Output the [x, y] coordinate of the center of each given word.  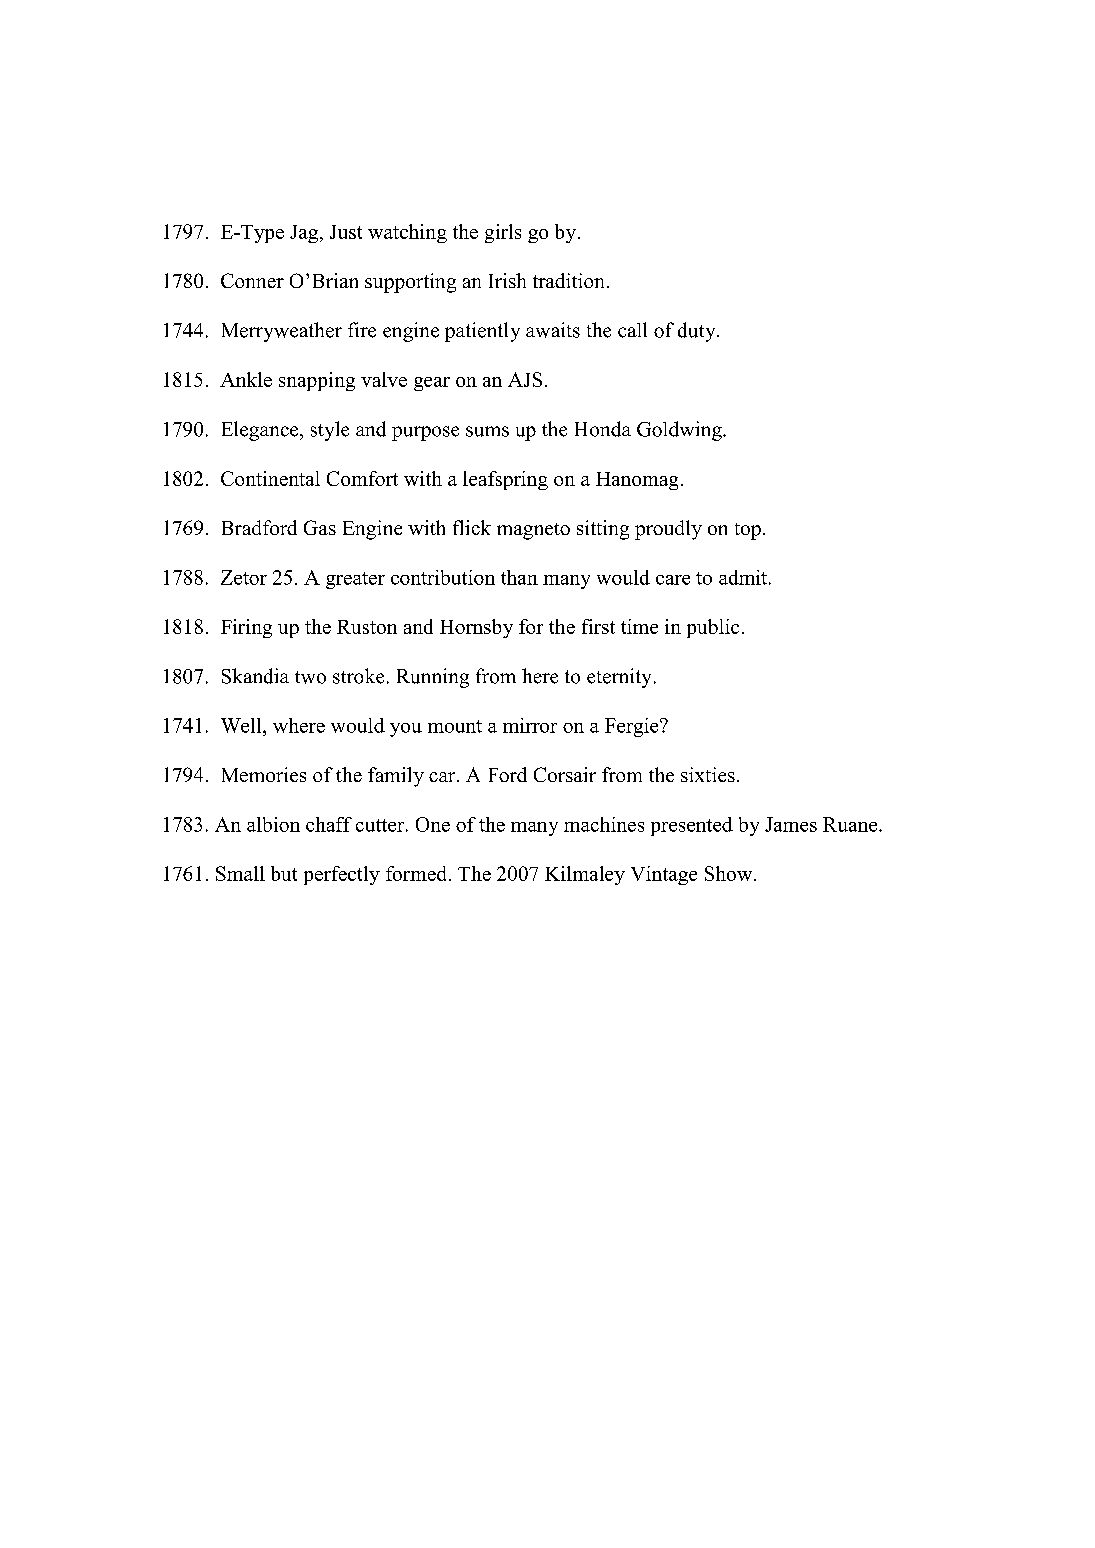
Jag [305, 234]
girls [503, 233]
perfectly [342, 875]
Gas [320, 527]
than [519, 577]
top [748, 531]
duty [698, 332]
